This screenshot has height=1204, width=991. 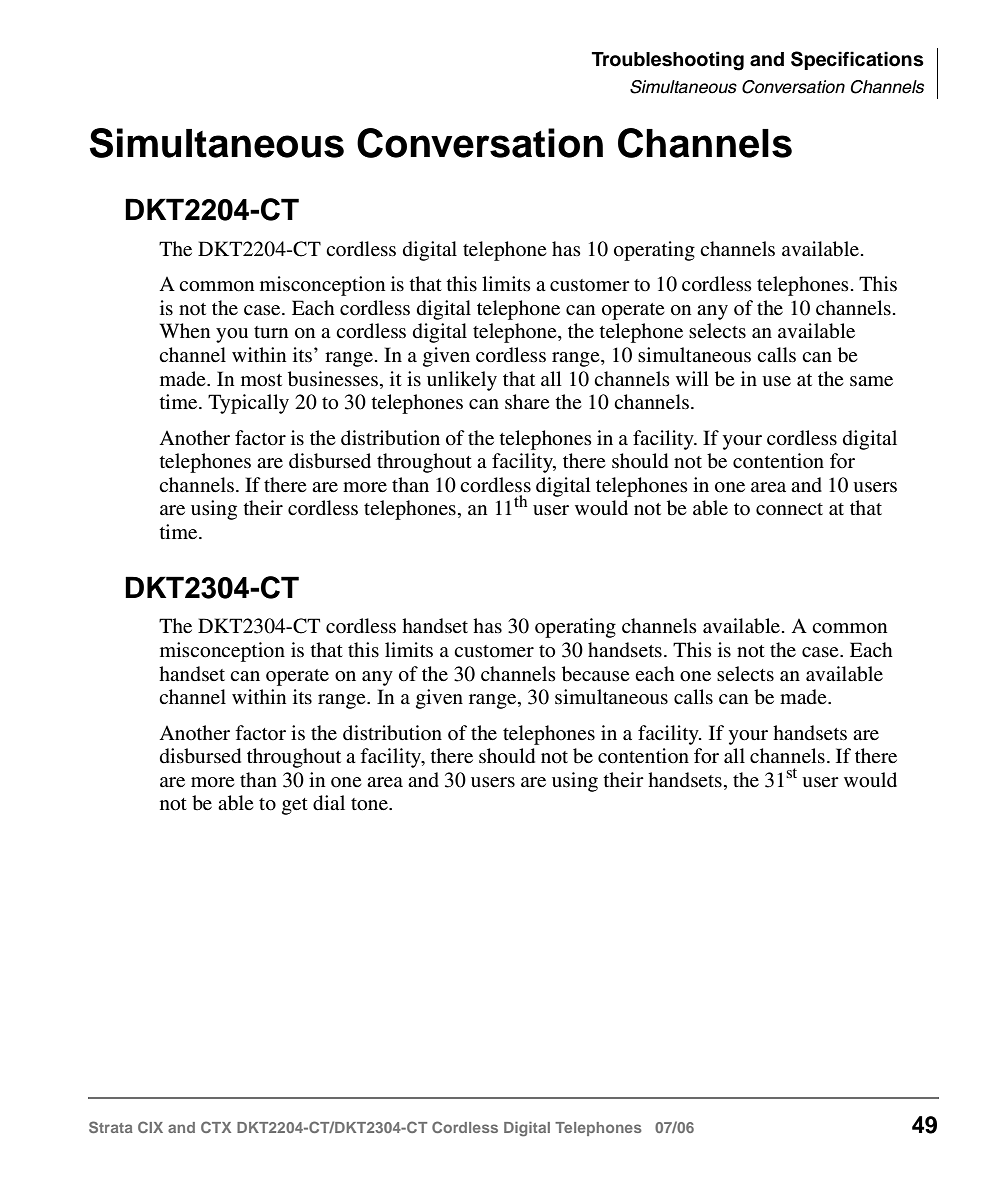 What do you see at coordinates (185, 330) in the screenshot?
I see `When` at bounding box center [185, 330].
